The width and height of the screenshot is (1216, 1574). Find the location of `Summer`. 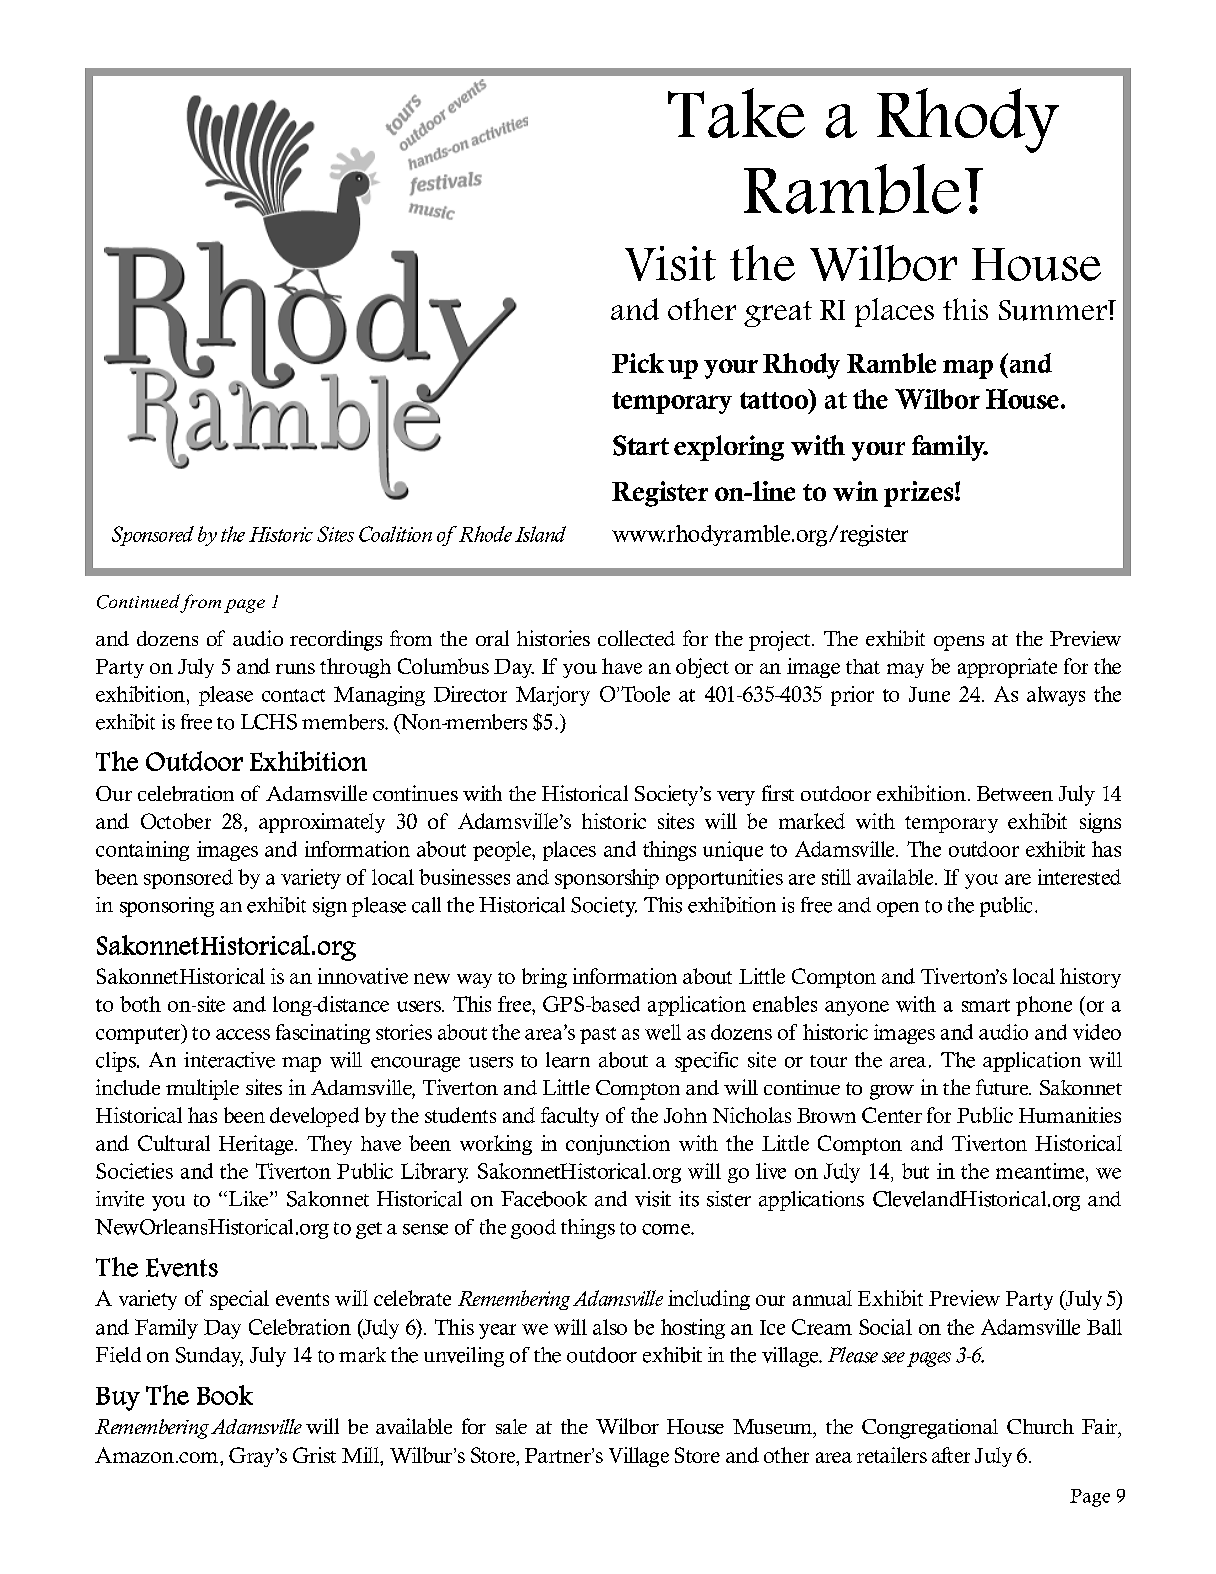

Summer is located at coordinates (1054, 310).
